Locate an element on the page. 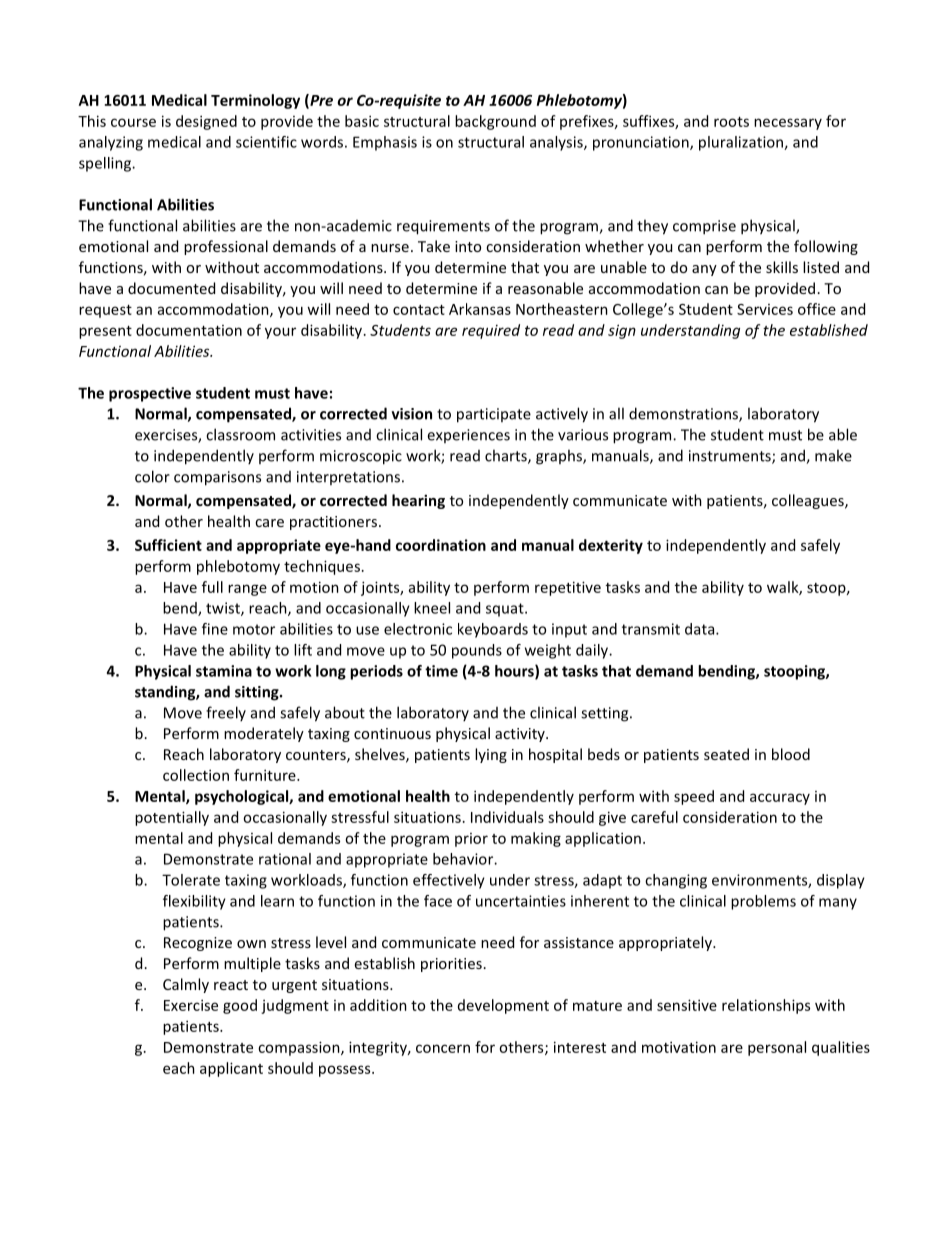 This document has height=1233, width=952. classroom is located at coordinates (240, 434).
